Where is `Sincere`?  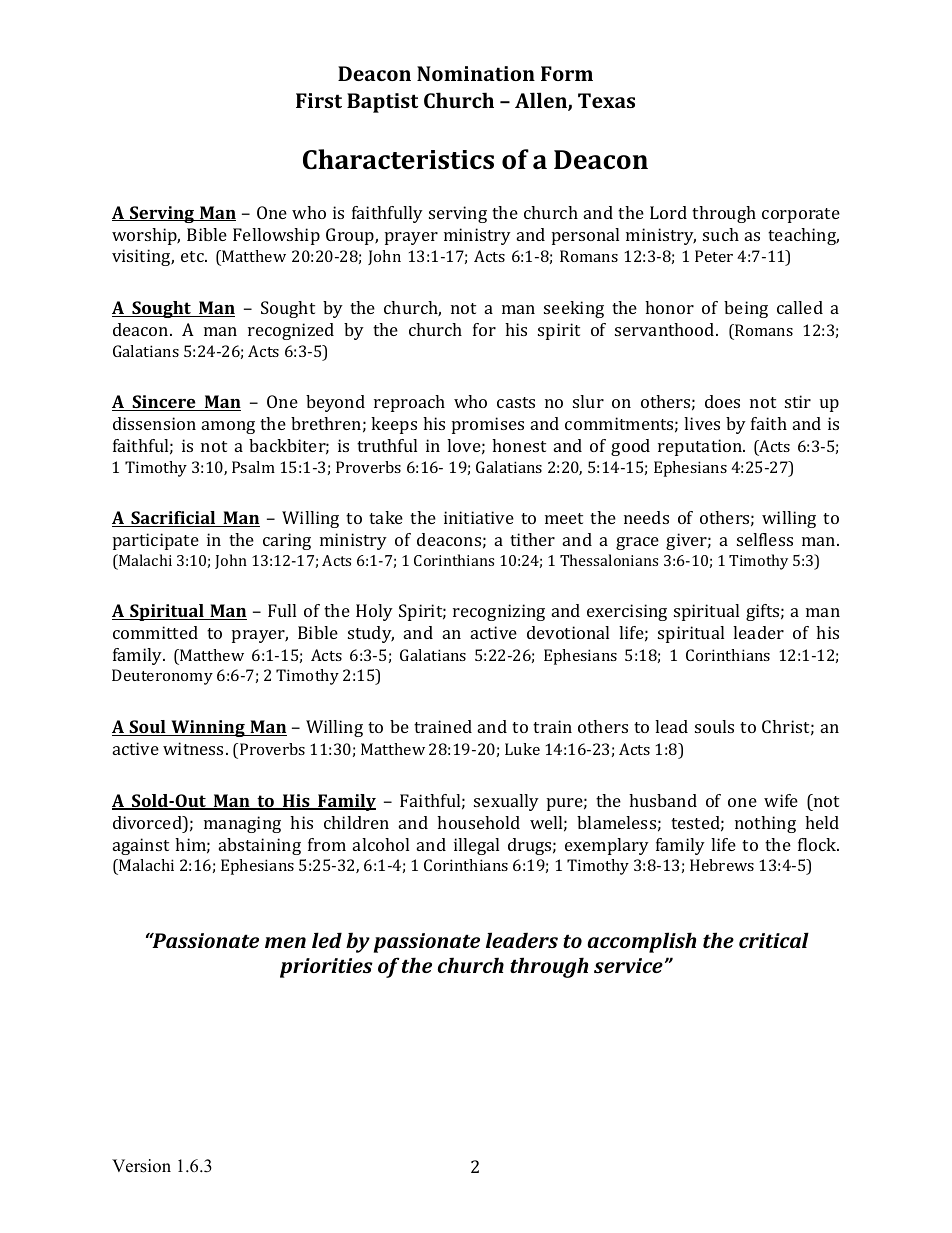
Sincere is located at coordinates (164, 403).
